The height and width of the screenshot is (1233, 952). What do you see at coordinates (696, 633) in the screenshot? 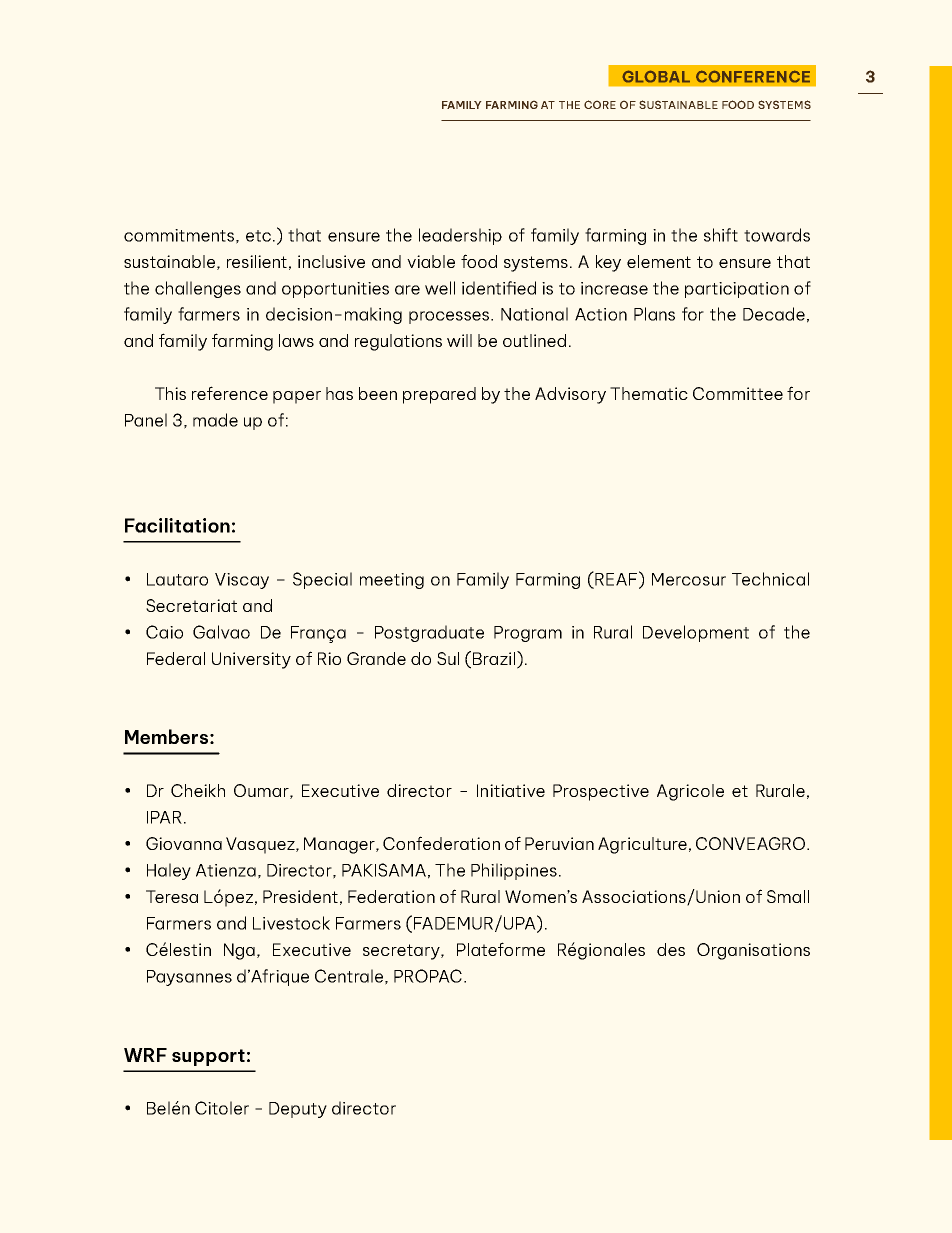
I see `Development` at bounding box center [696, 633].
